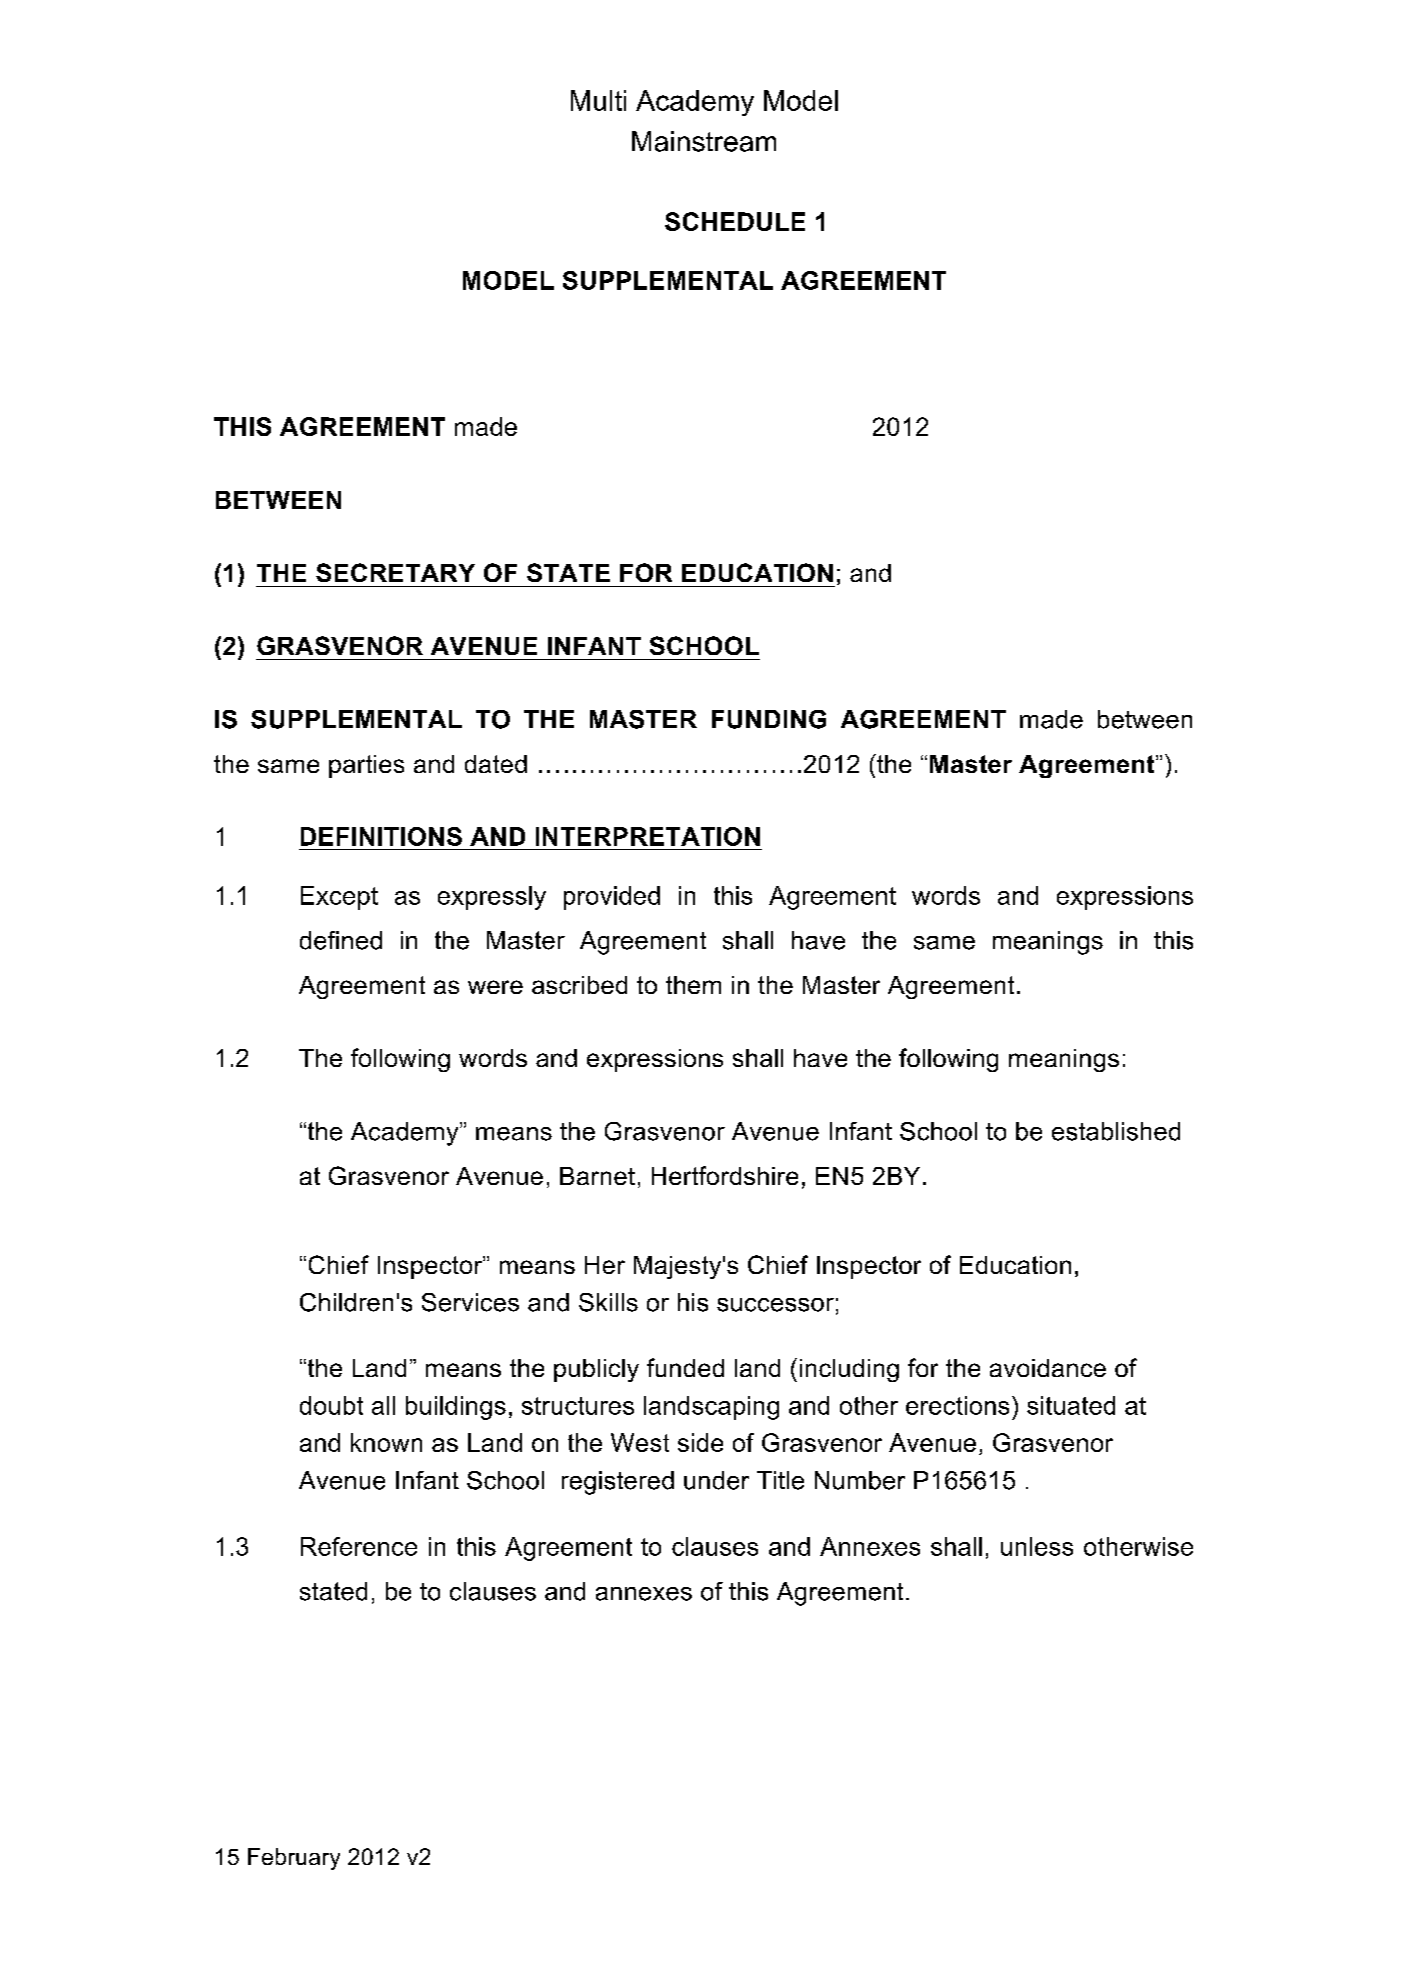 The image size is (1405, 1988). I want to click on Multi, so click(598, 100).
